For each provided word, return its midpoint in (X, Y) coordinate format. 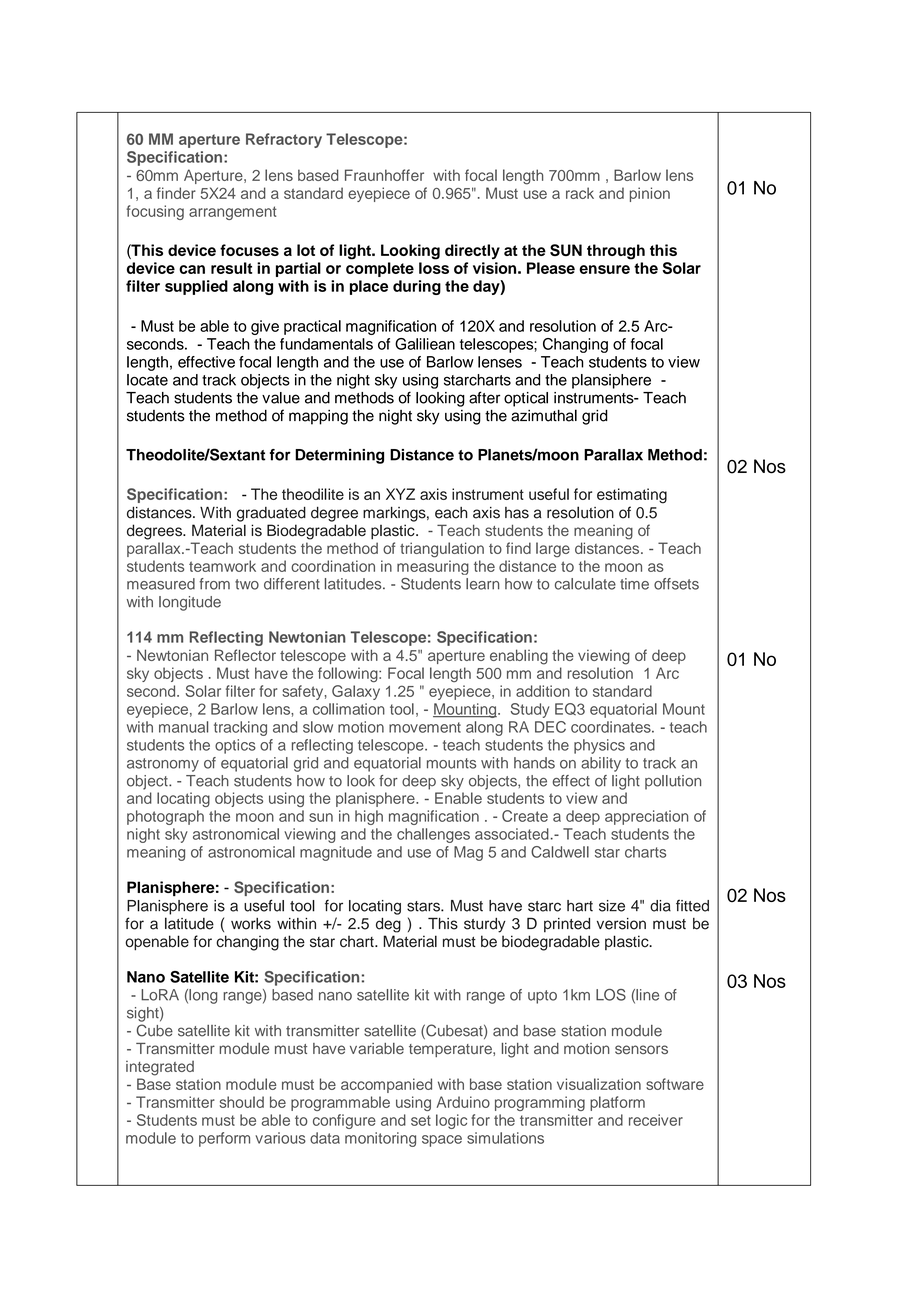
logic (451, 1121)
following (349, 674)
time (634, 584)
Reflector (245, 655)
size (612, 906)
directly (472, 251)
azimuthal (544, 415)
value (281, 398)
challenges (433, 835)
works (251, 924)
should (242, 1102)
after (484, 397)
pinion (650, 194)
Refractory (284, 140)
